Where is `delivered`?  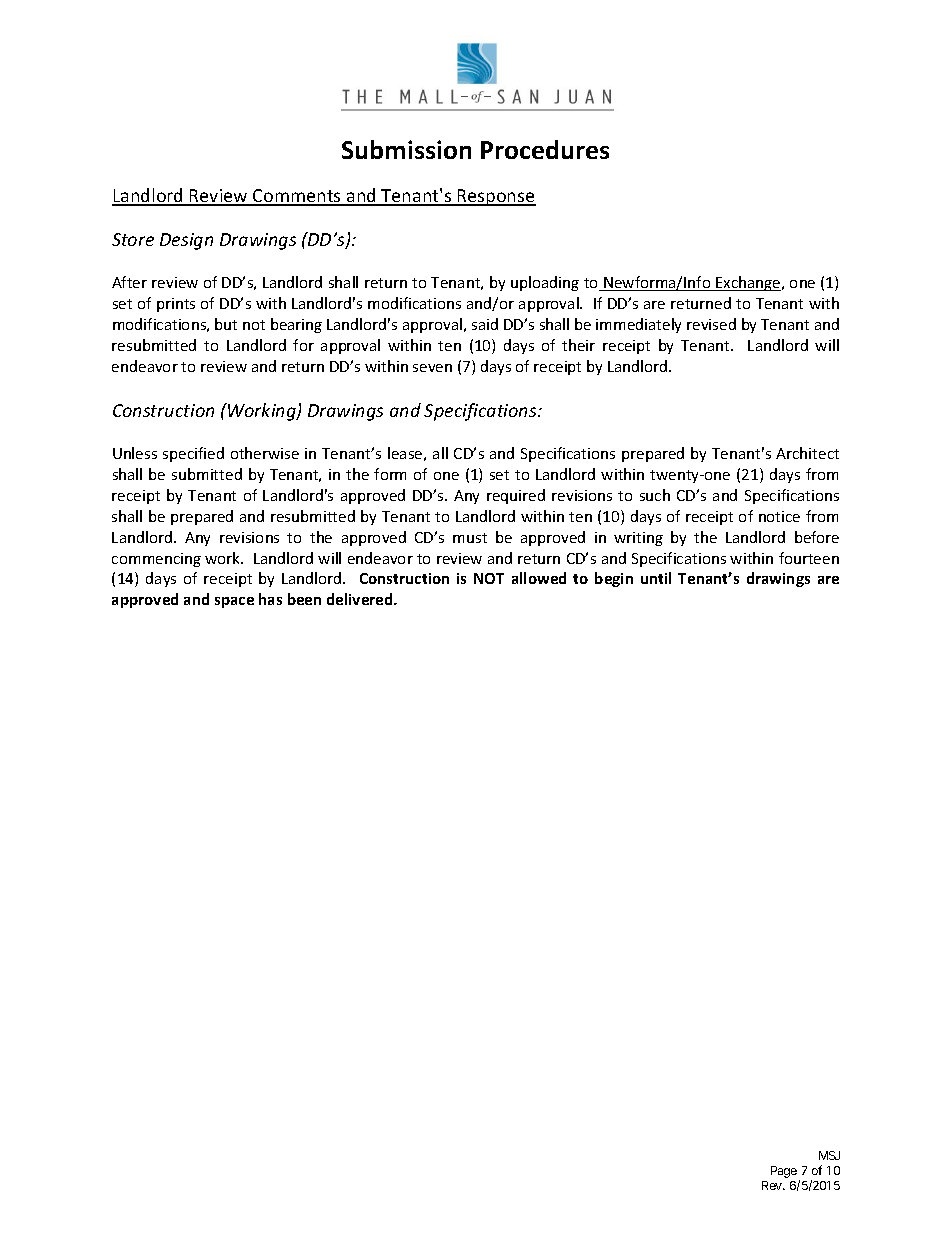 delivered is located at coordinates (361, 599).
